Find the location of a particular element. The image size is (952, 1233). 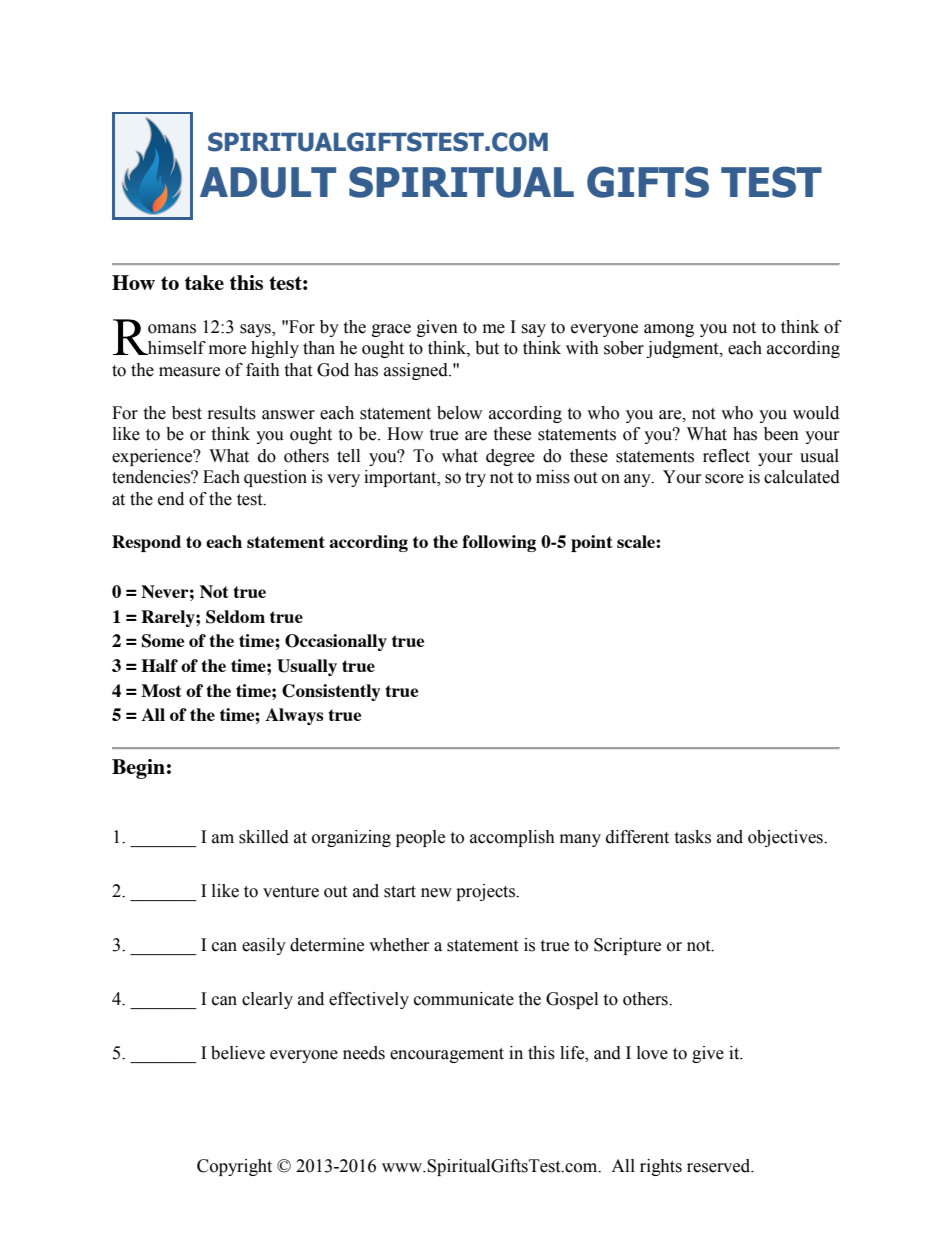

Half is located at coordinates (159, 665).
